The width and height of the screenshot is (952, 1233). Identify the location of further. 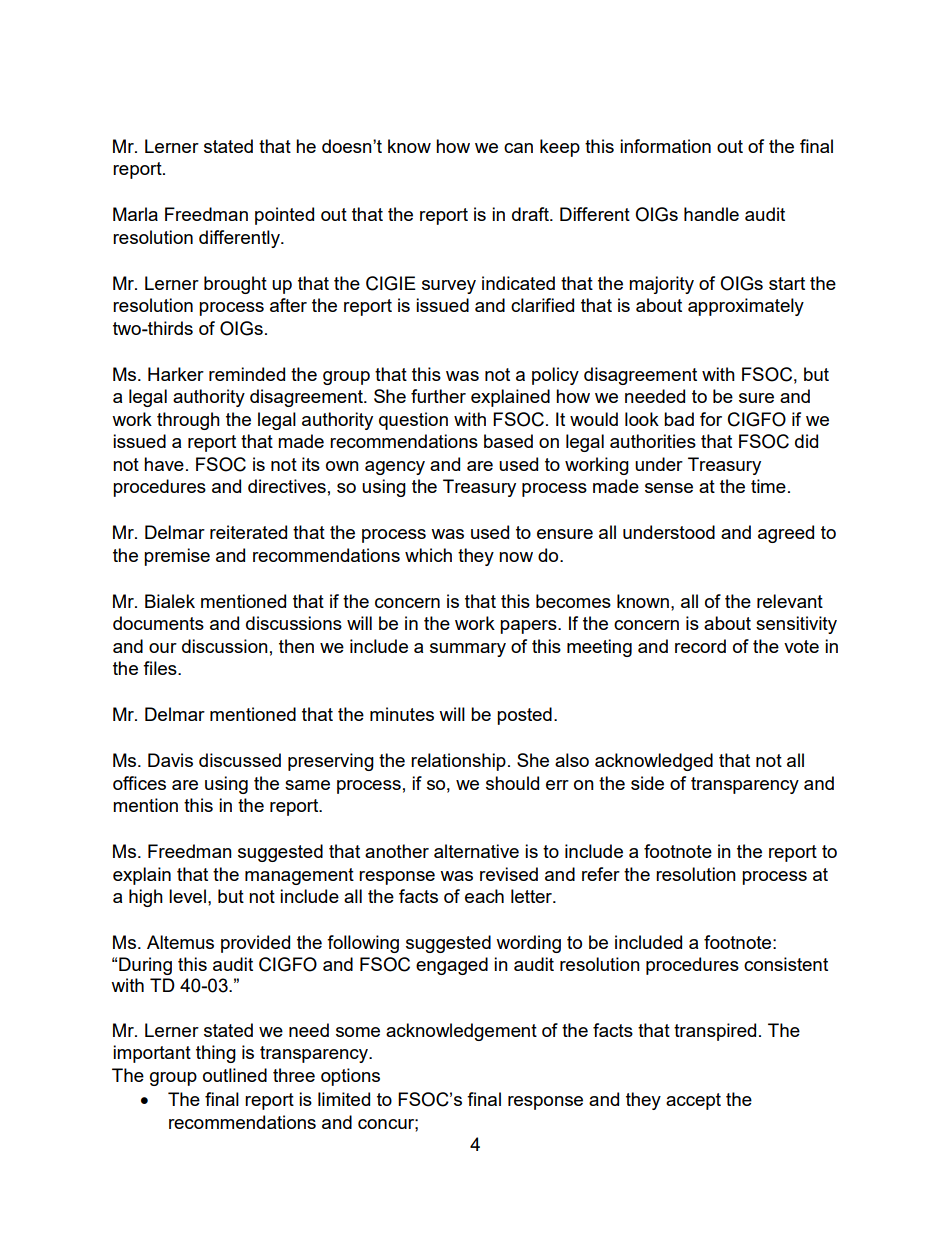
(438, 396).
